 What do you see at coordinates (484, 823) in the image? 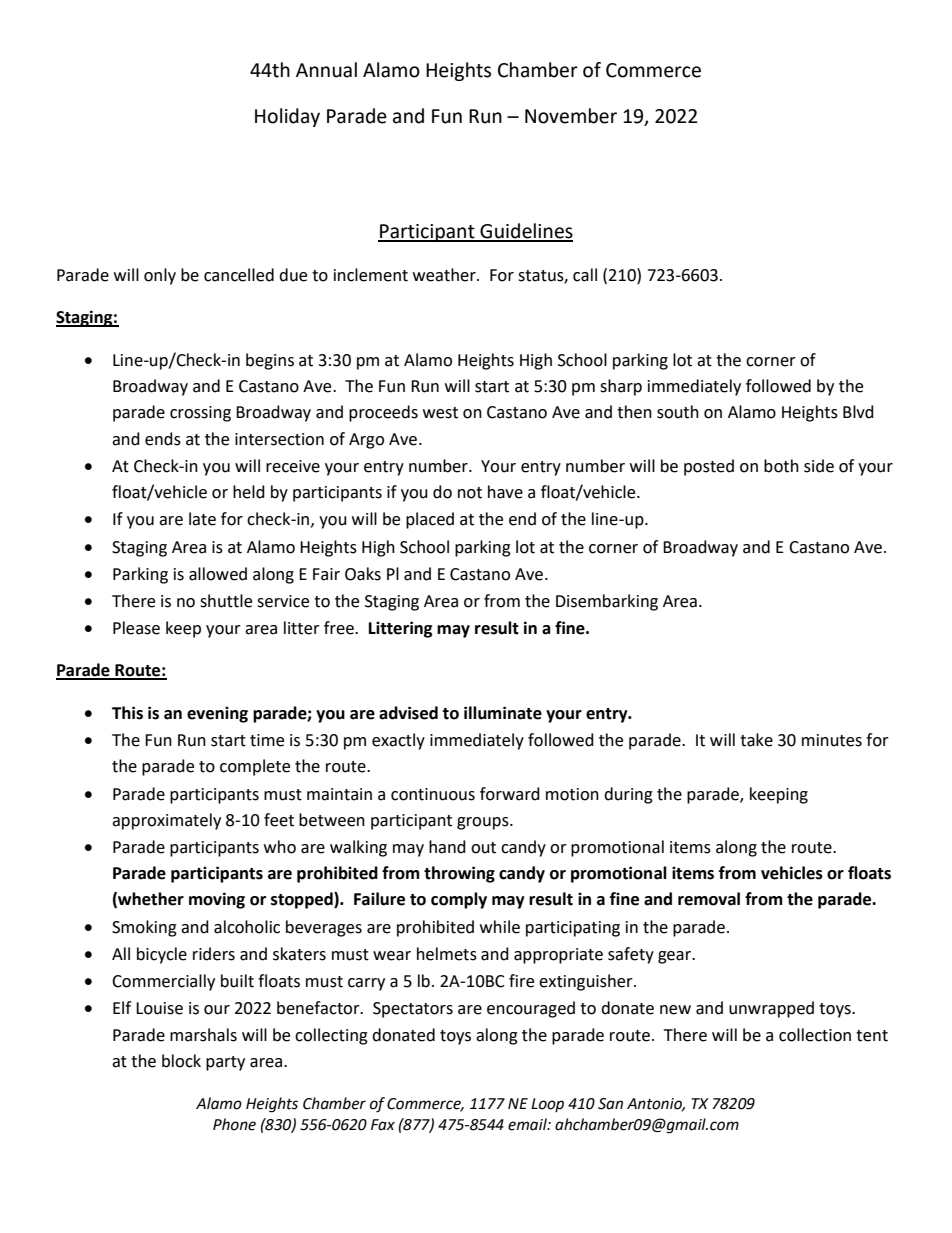
I see `groups` at bounding box center [484, 823].
